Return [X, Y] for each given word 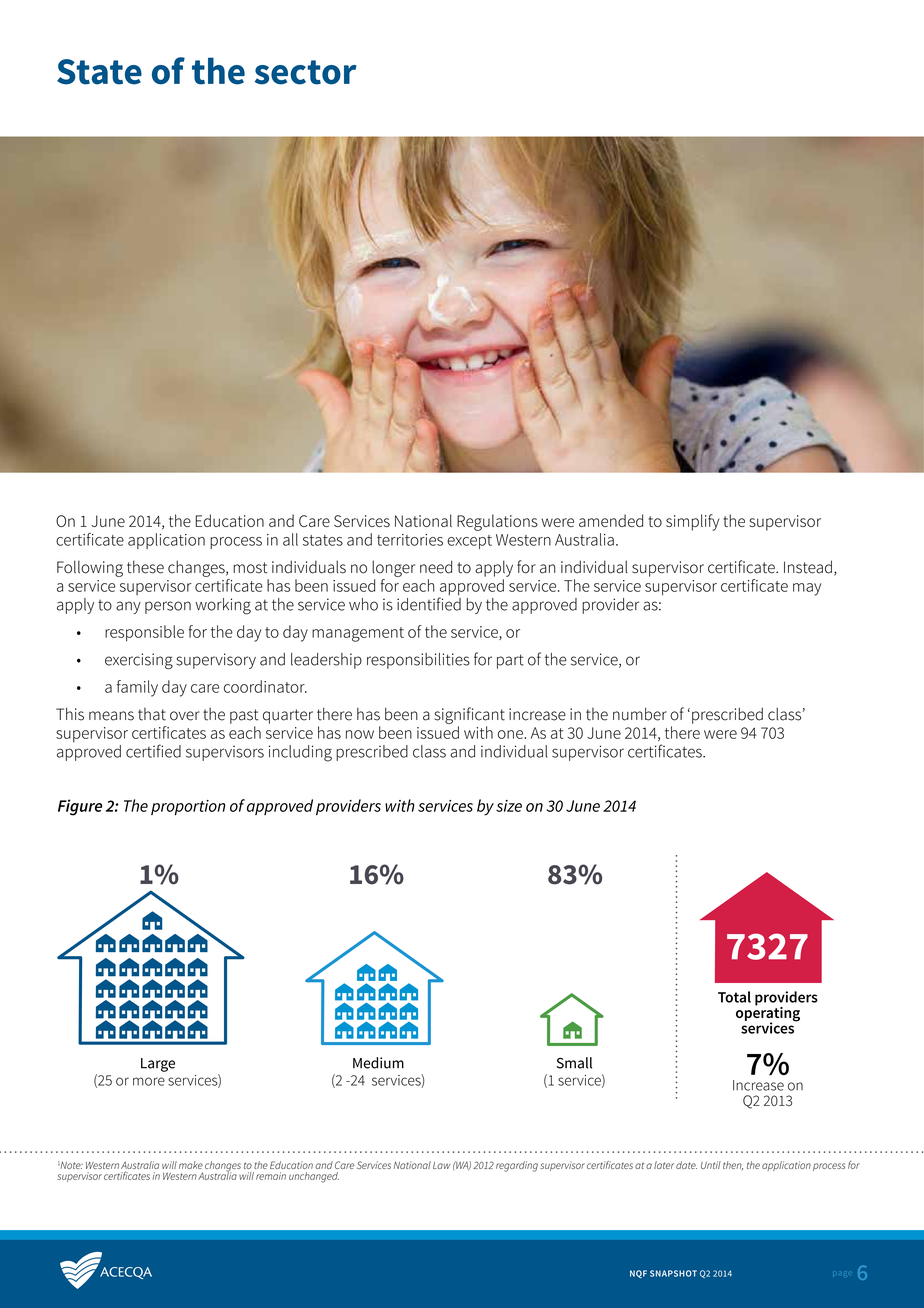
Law [441, 1165]
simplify [693, 522]
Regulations [497, 522]
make [191, 1165]
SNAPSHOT [673, 1273]
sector [306, 72]
